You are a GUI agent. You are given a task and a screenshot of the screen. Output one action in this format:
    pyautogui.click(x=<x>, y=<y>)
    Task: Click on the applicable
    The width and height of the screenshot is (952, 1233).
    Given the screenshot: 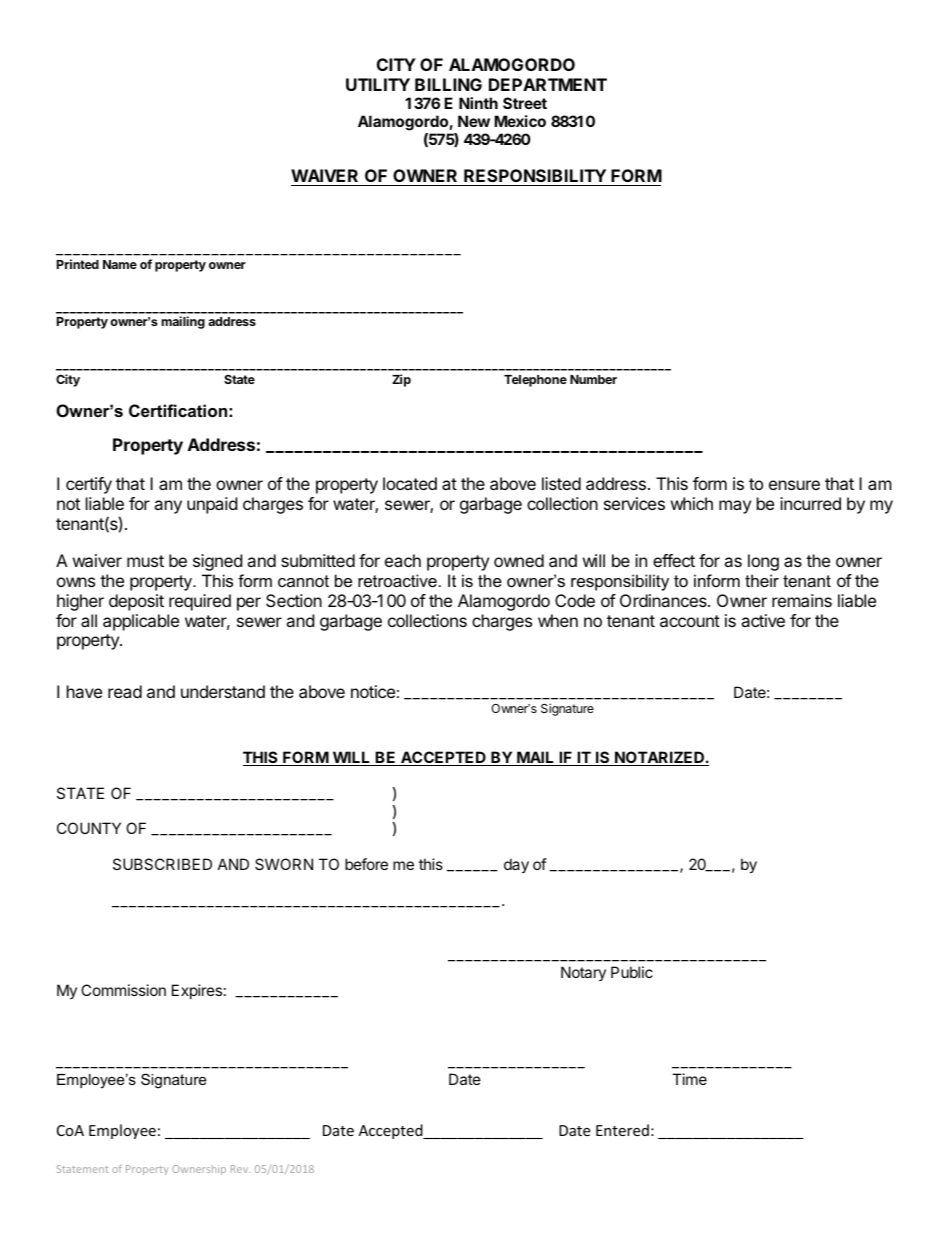 What is the action you would take?
    pyautogui.click(x=141, y=622)
